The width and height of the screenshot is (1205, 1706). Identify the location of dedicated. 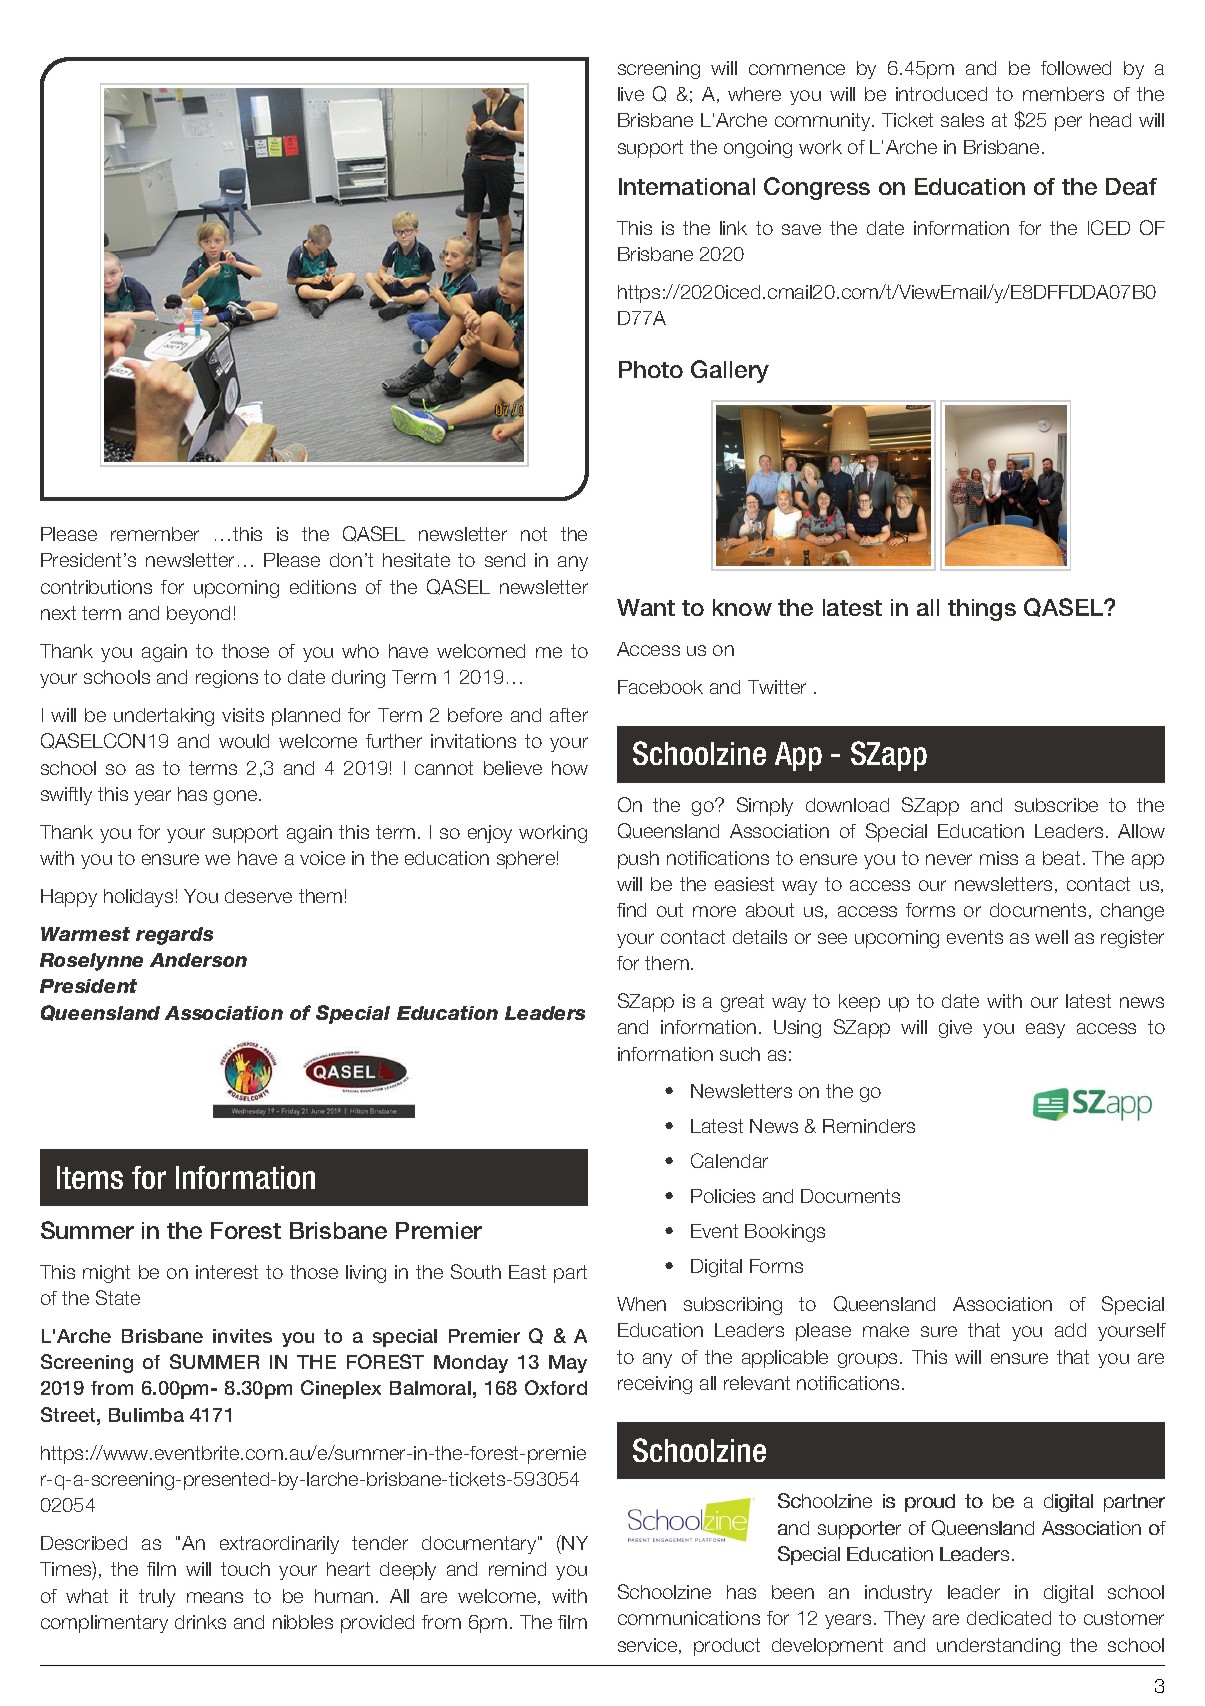
(1009, 1618).
